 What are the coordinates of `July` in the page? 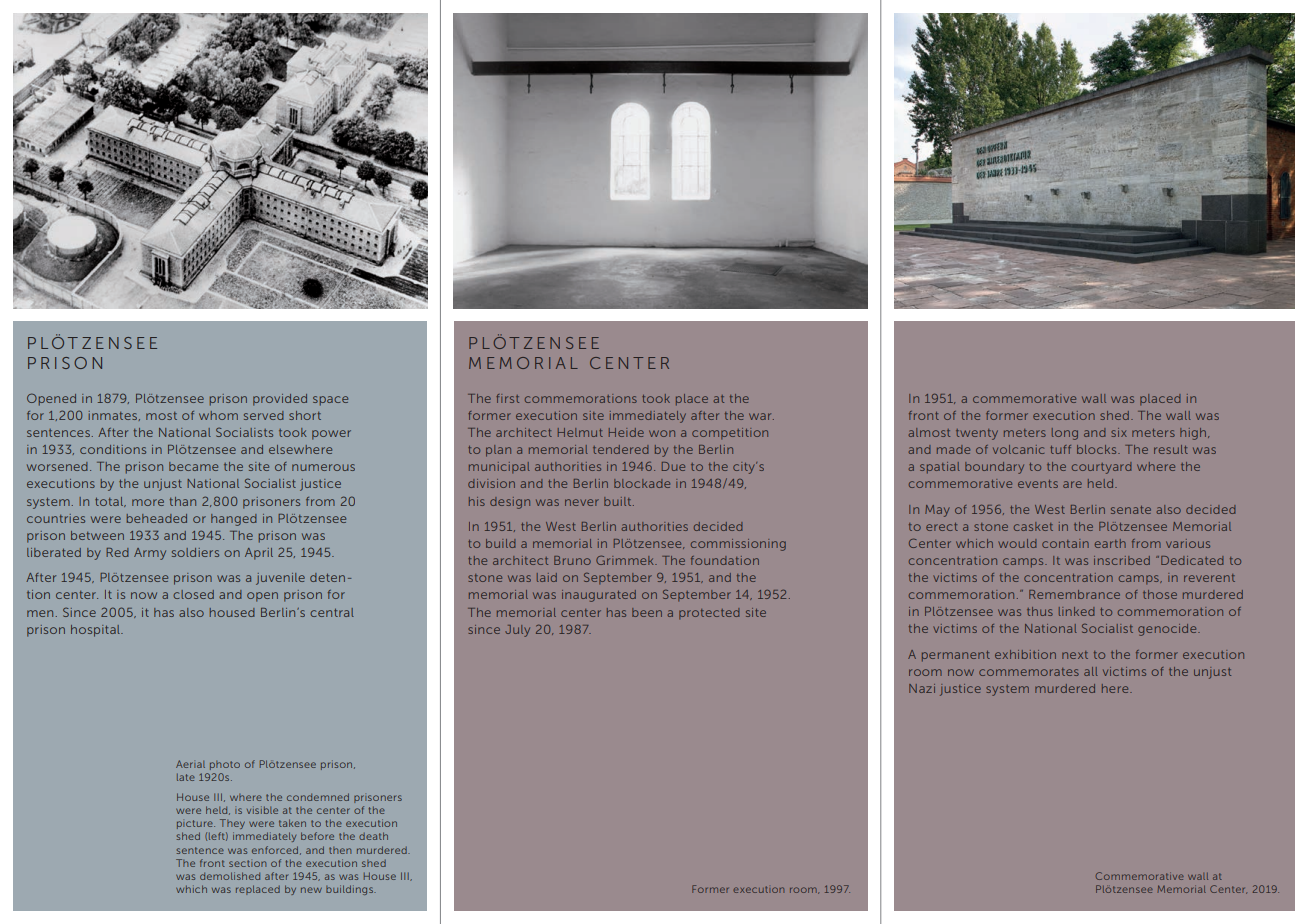 It's located at (517, 631).
